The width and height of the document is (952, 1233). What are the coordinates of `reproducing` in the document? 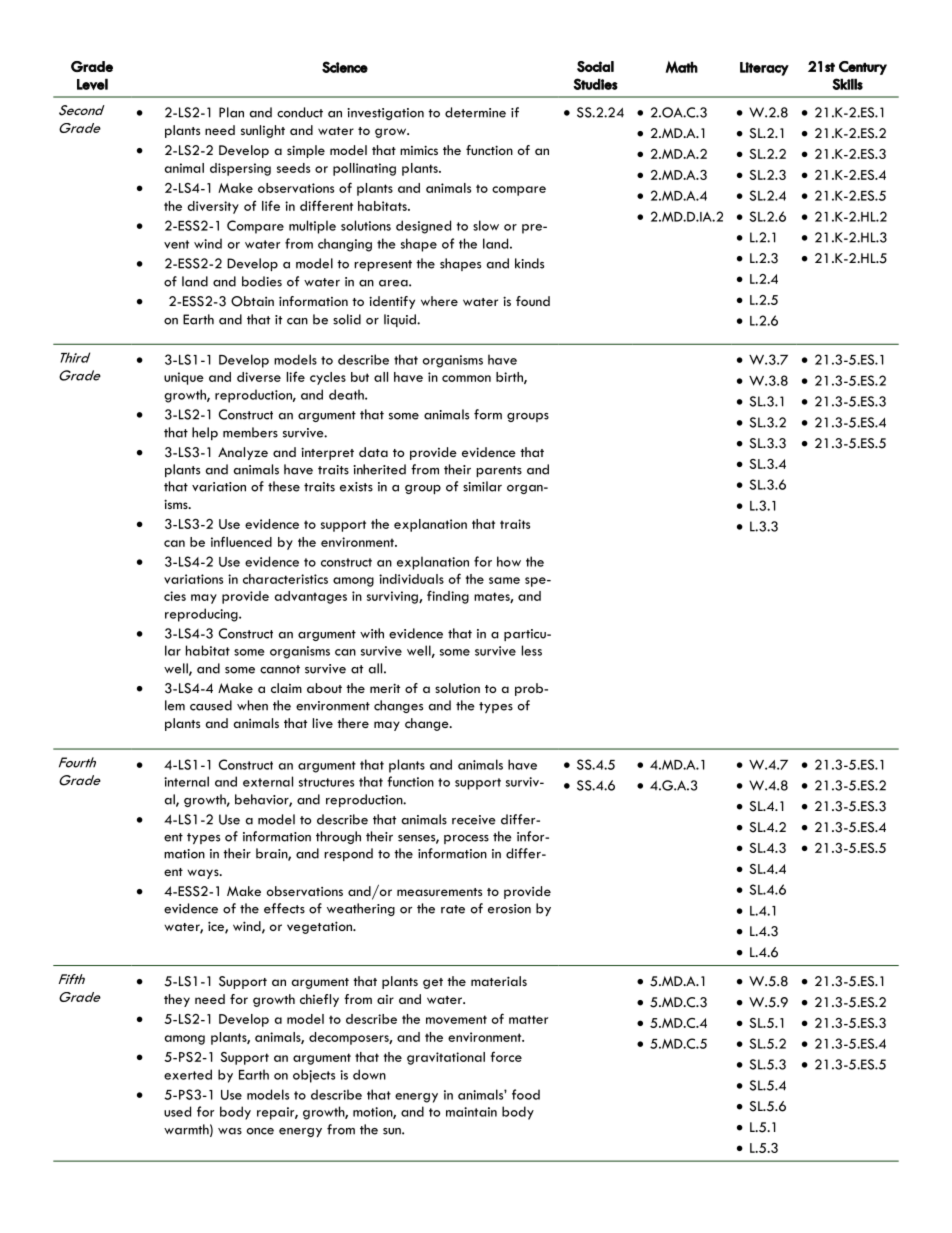 It's located at (202, 615).
